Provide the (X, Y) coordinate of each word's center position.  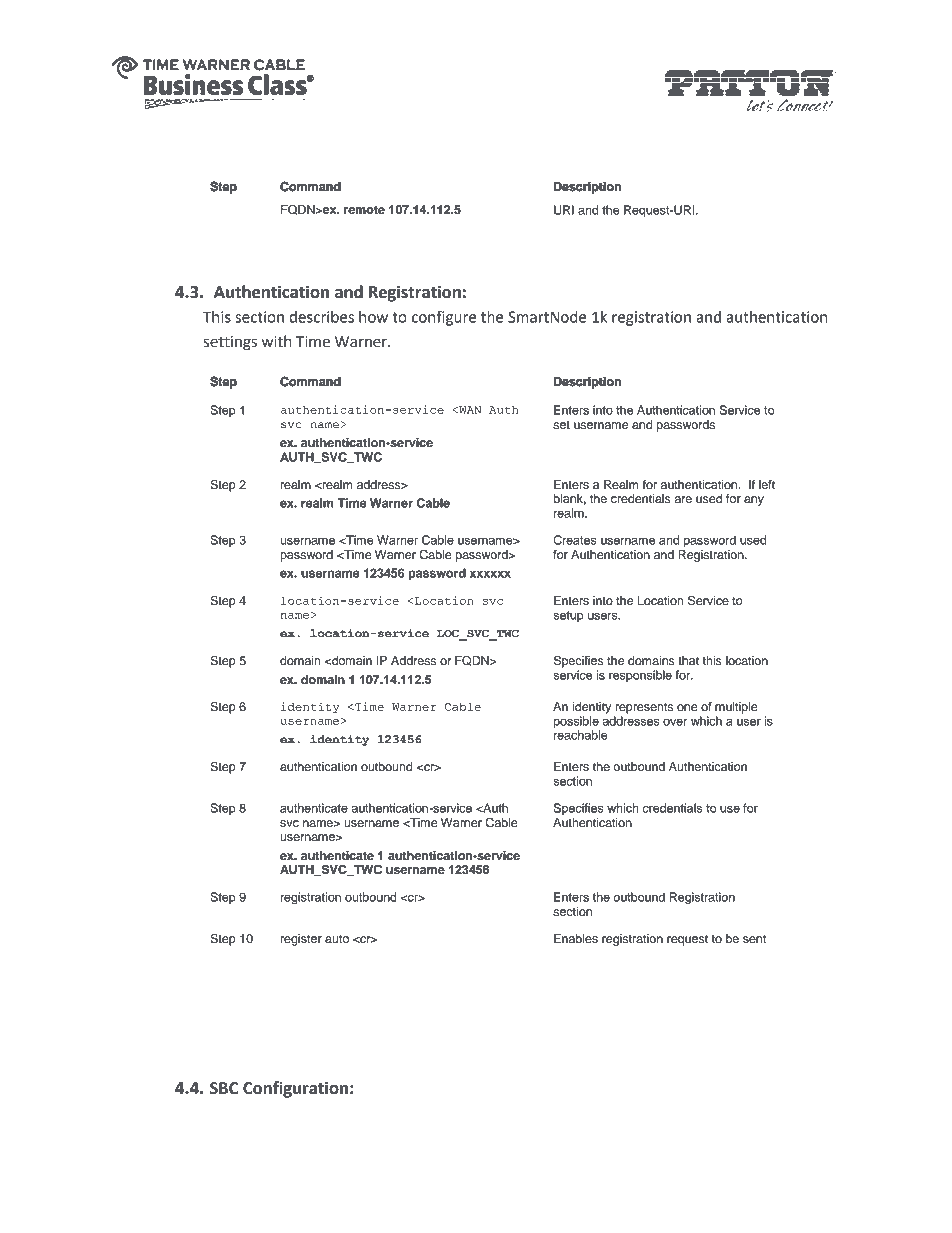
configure (444, 318)
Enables (576, 938)
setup (568, 616)
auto (337, 939)
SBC (224, 1088)
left (767, 484)
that (688, 660)
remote (364, 210)
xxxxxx (490, 574)
